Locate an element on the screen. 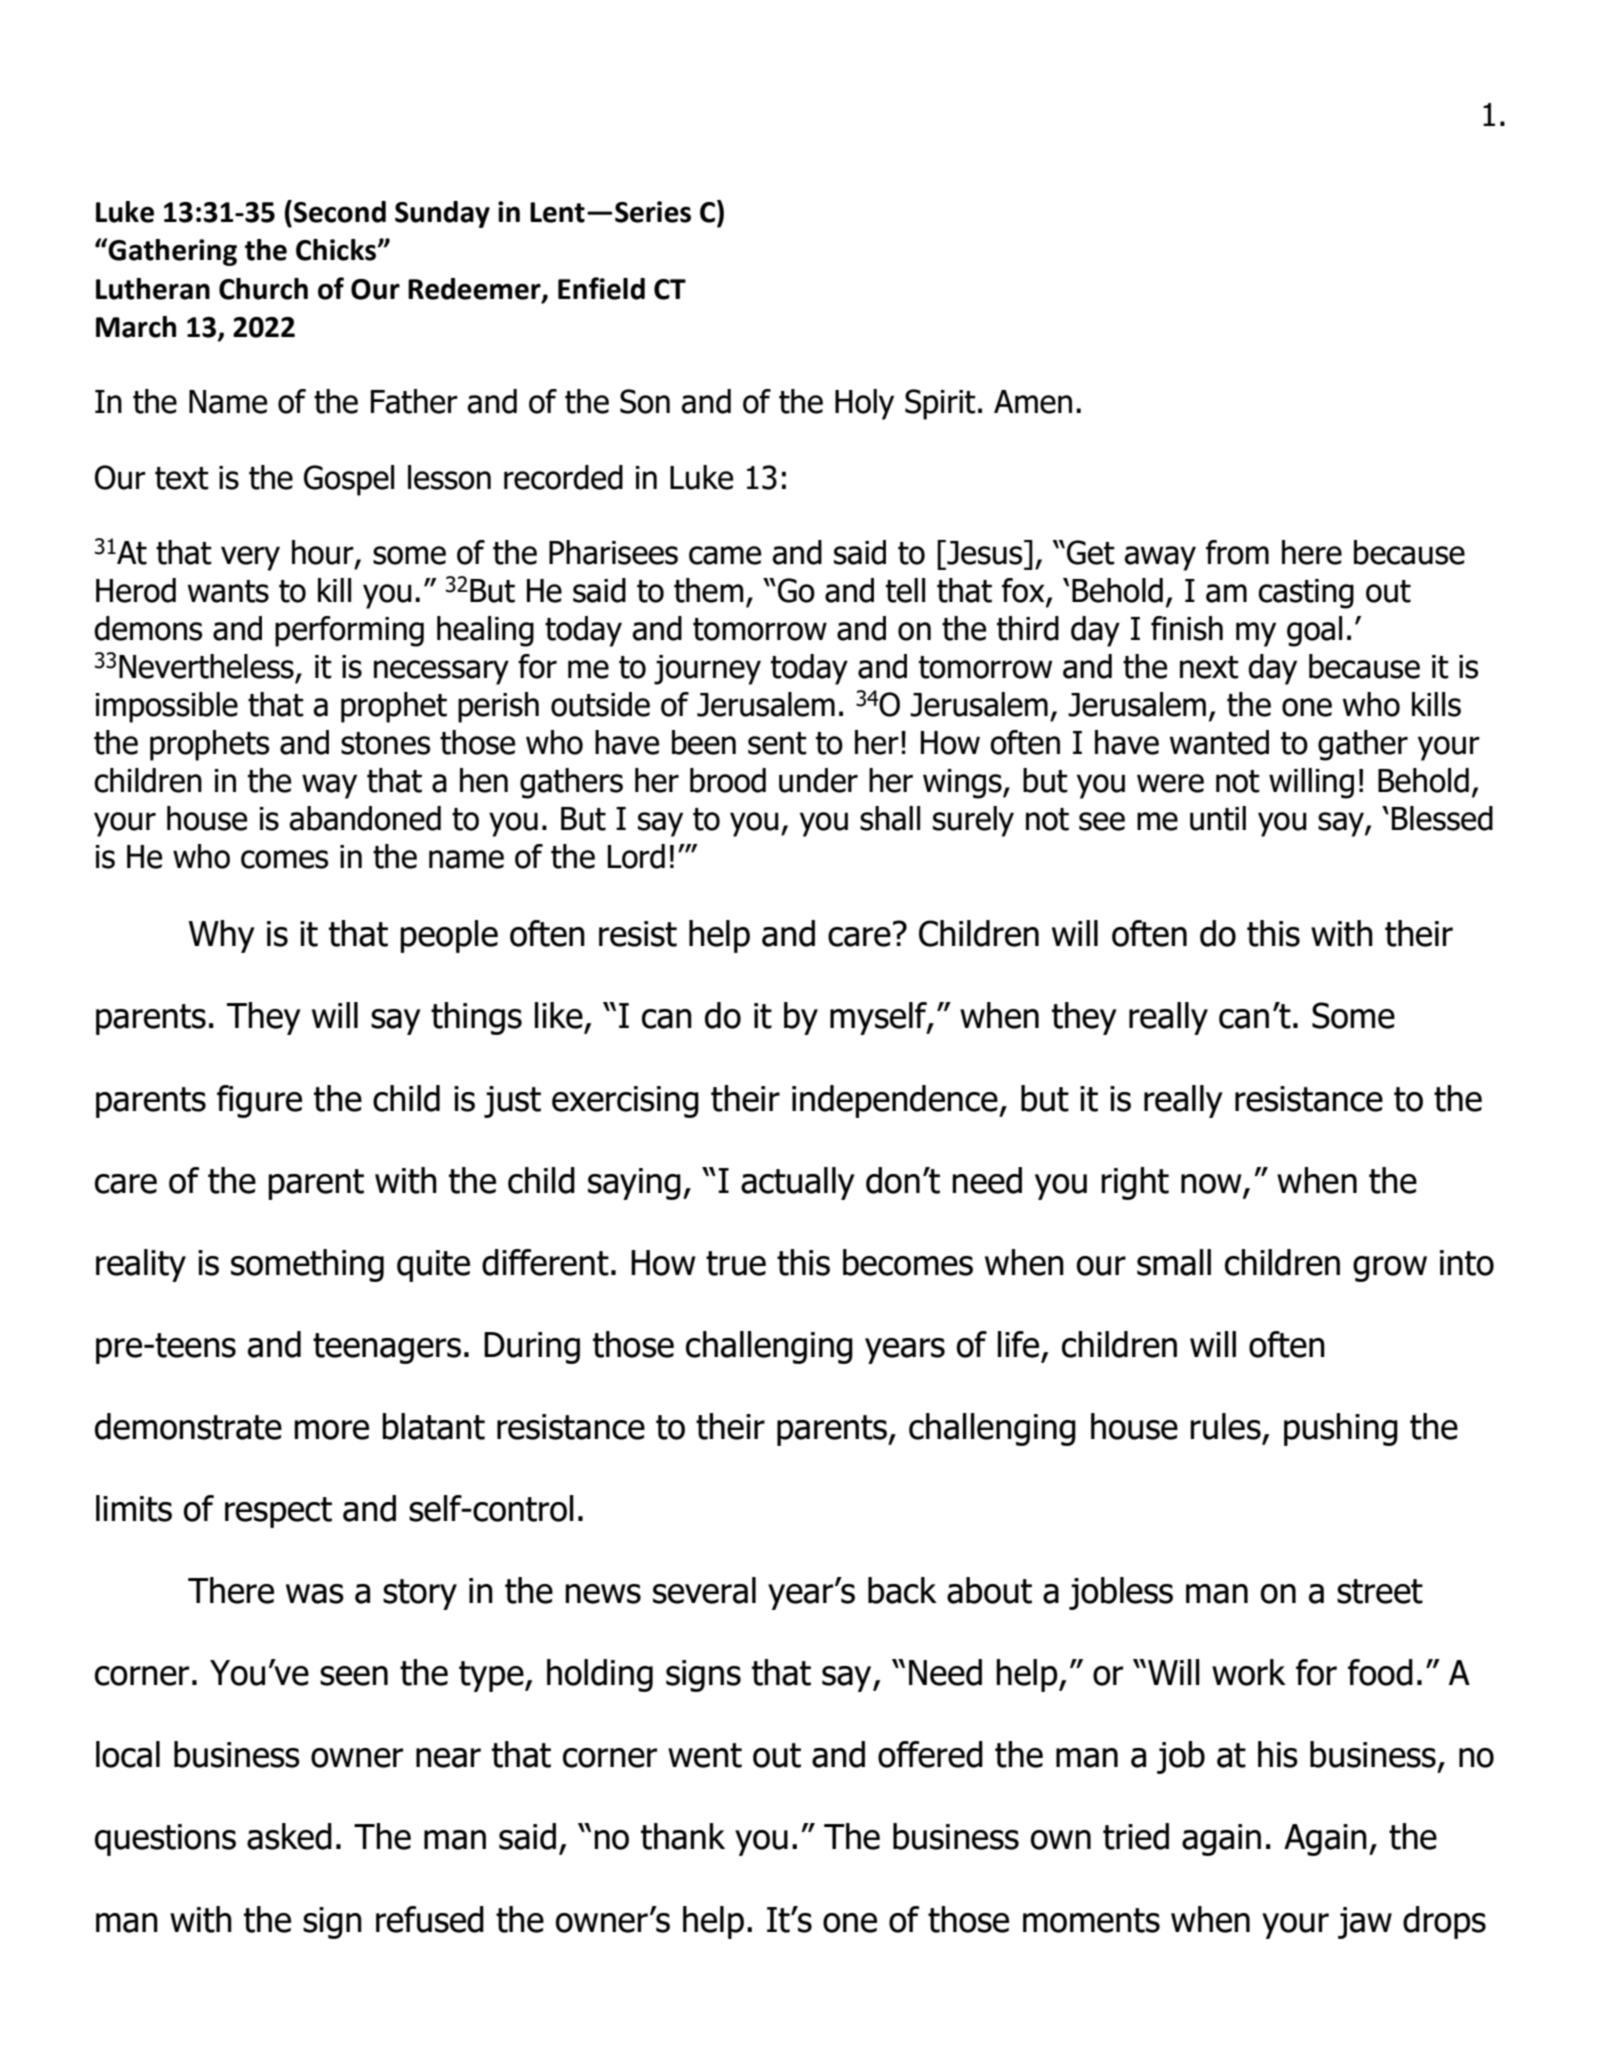 The image size is (1601, 2072). asked is located at coordinates (289, 1836).
